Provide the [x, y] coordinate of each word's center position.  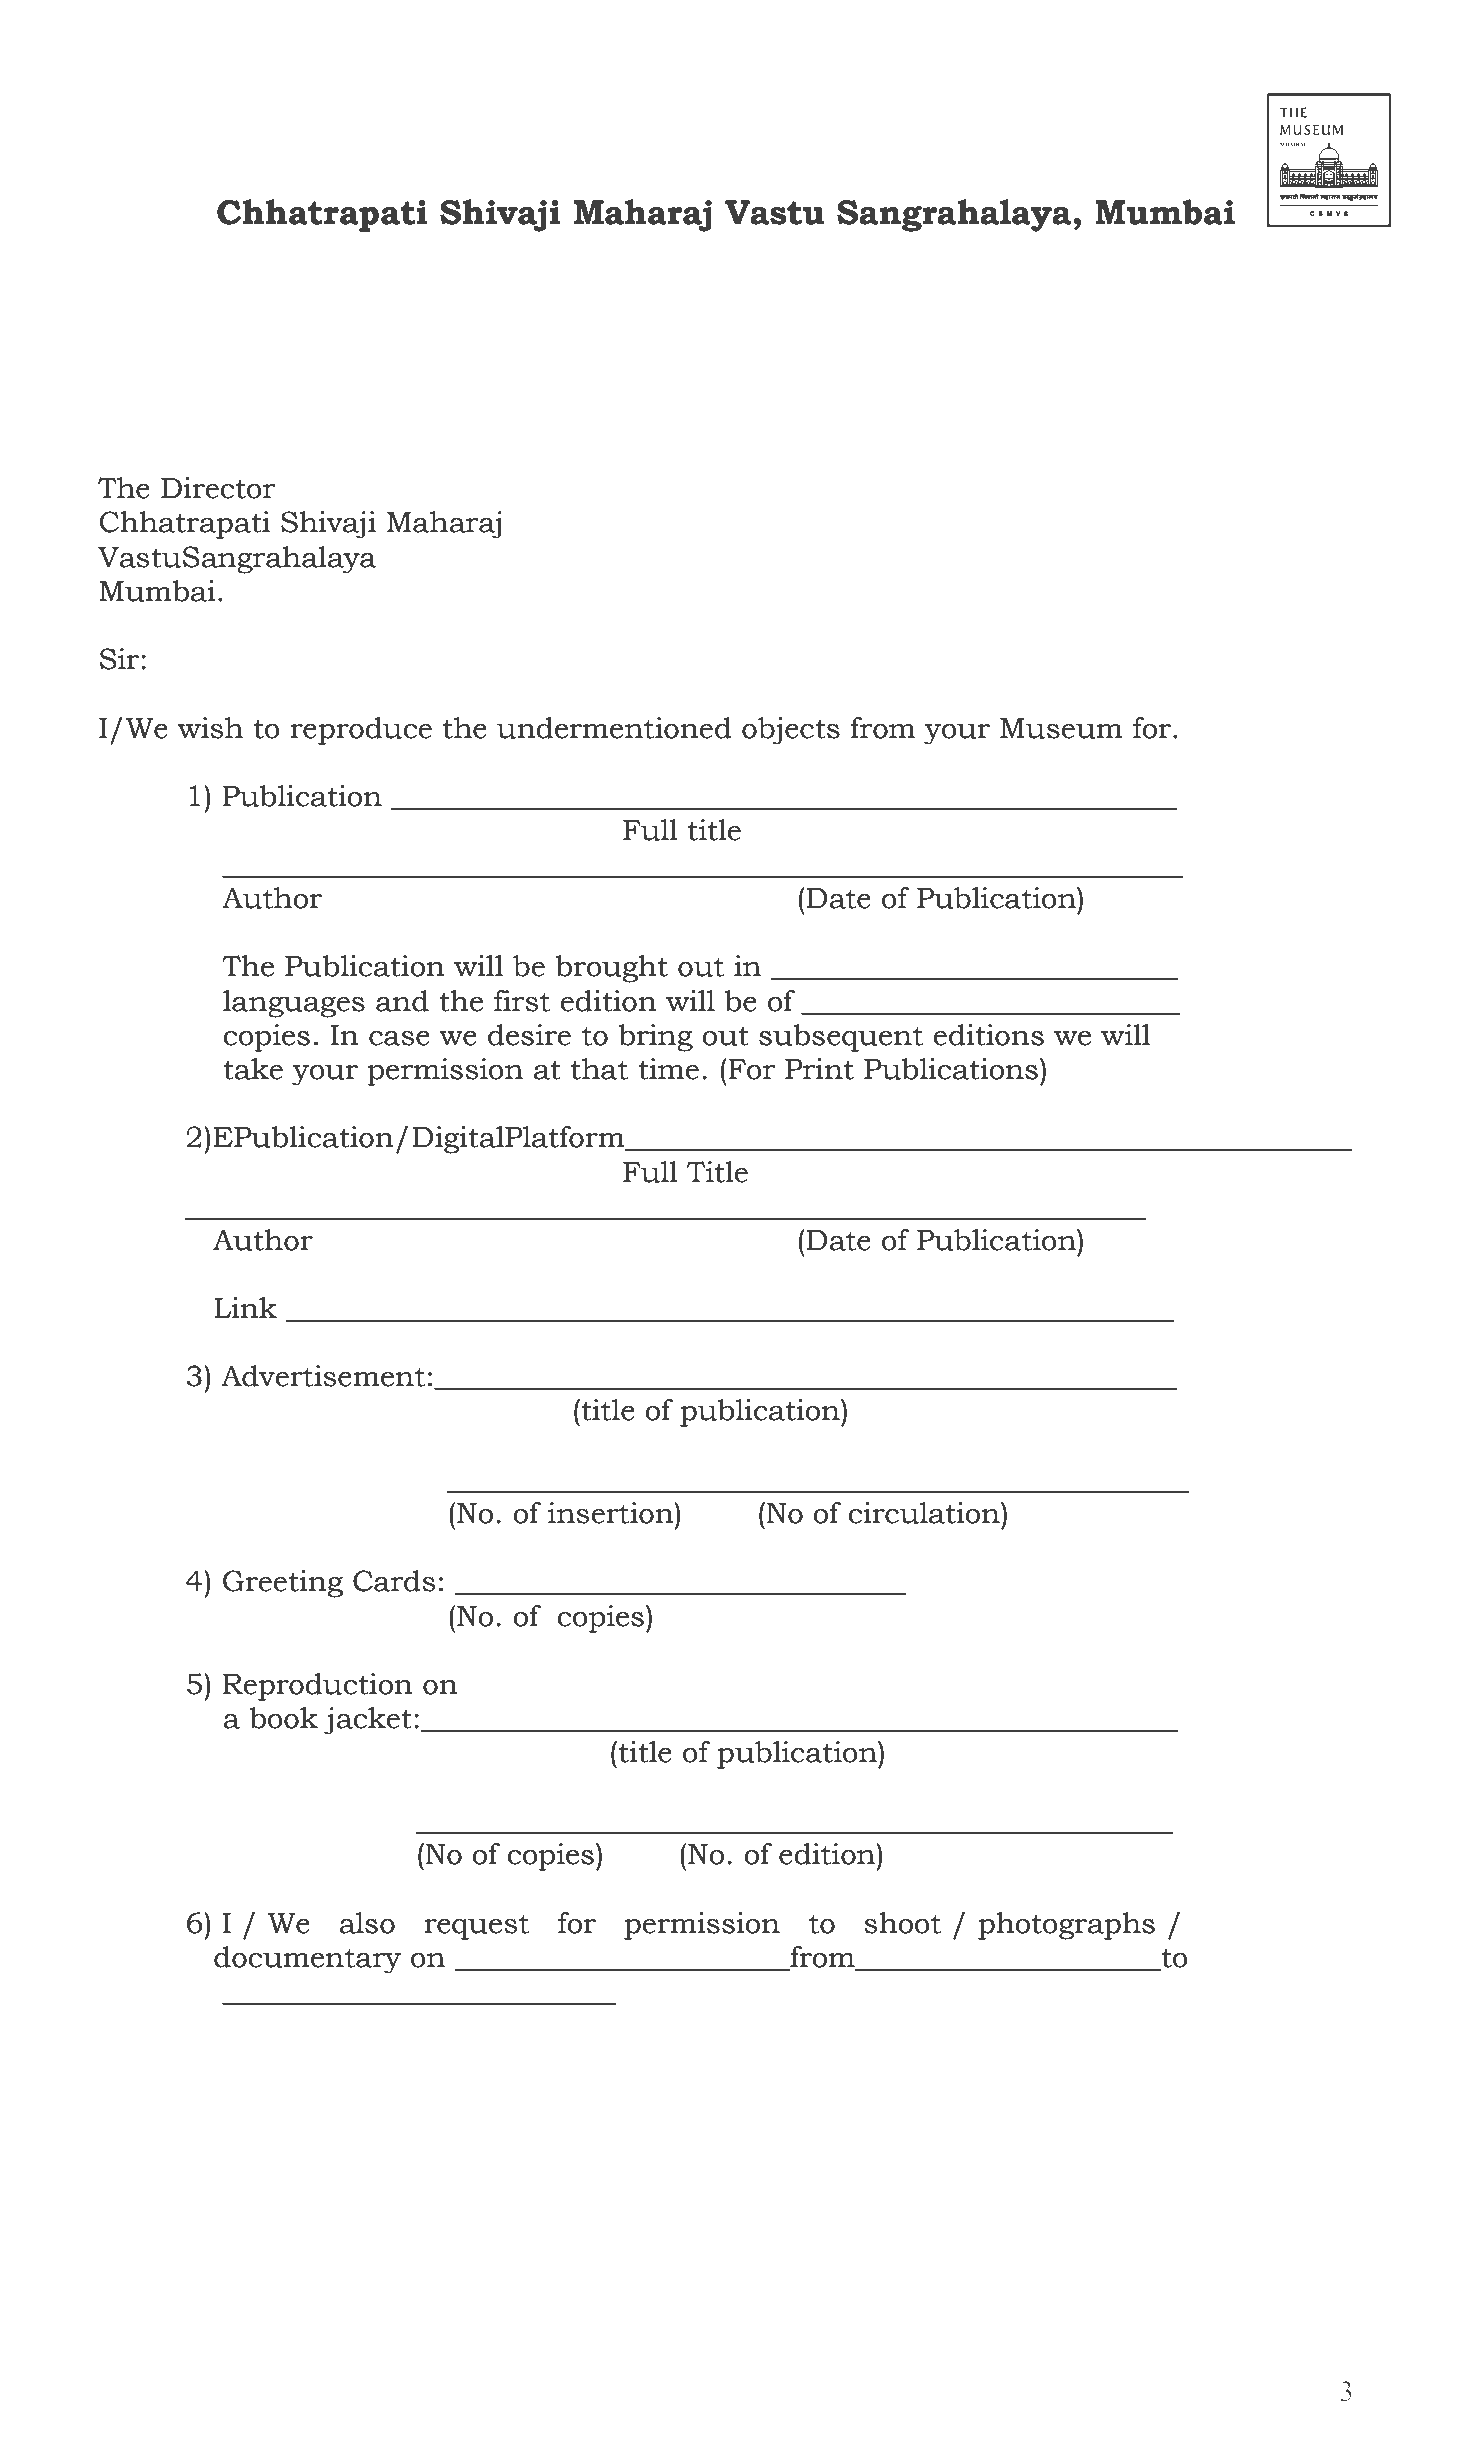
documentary [307, 1960]
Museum [1061, 728]
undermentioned [614, 728]
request [476, 1927]
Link [245, 1307]
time [668, 1069]
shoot [902, 1923]
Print [819, 1069]
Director [218, 488]
